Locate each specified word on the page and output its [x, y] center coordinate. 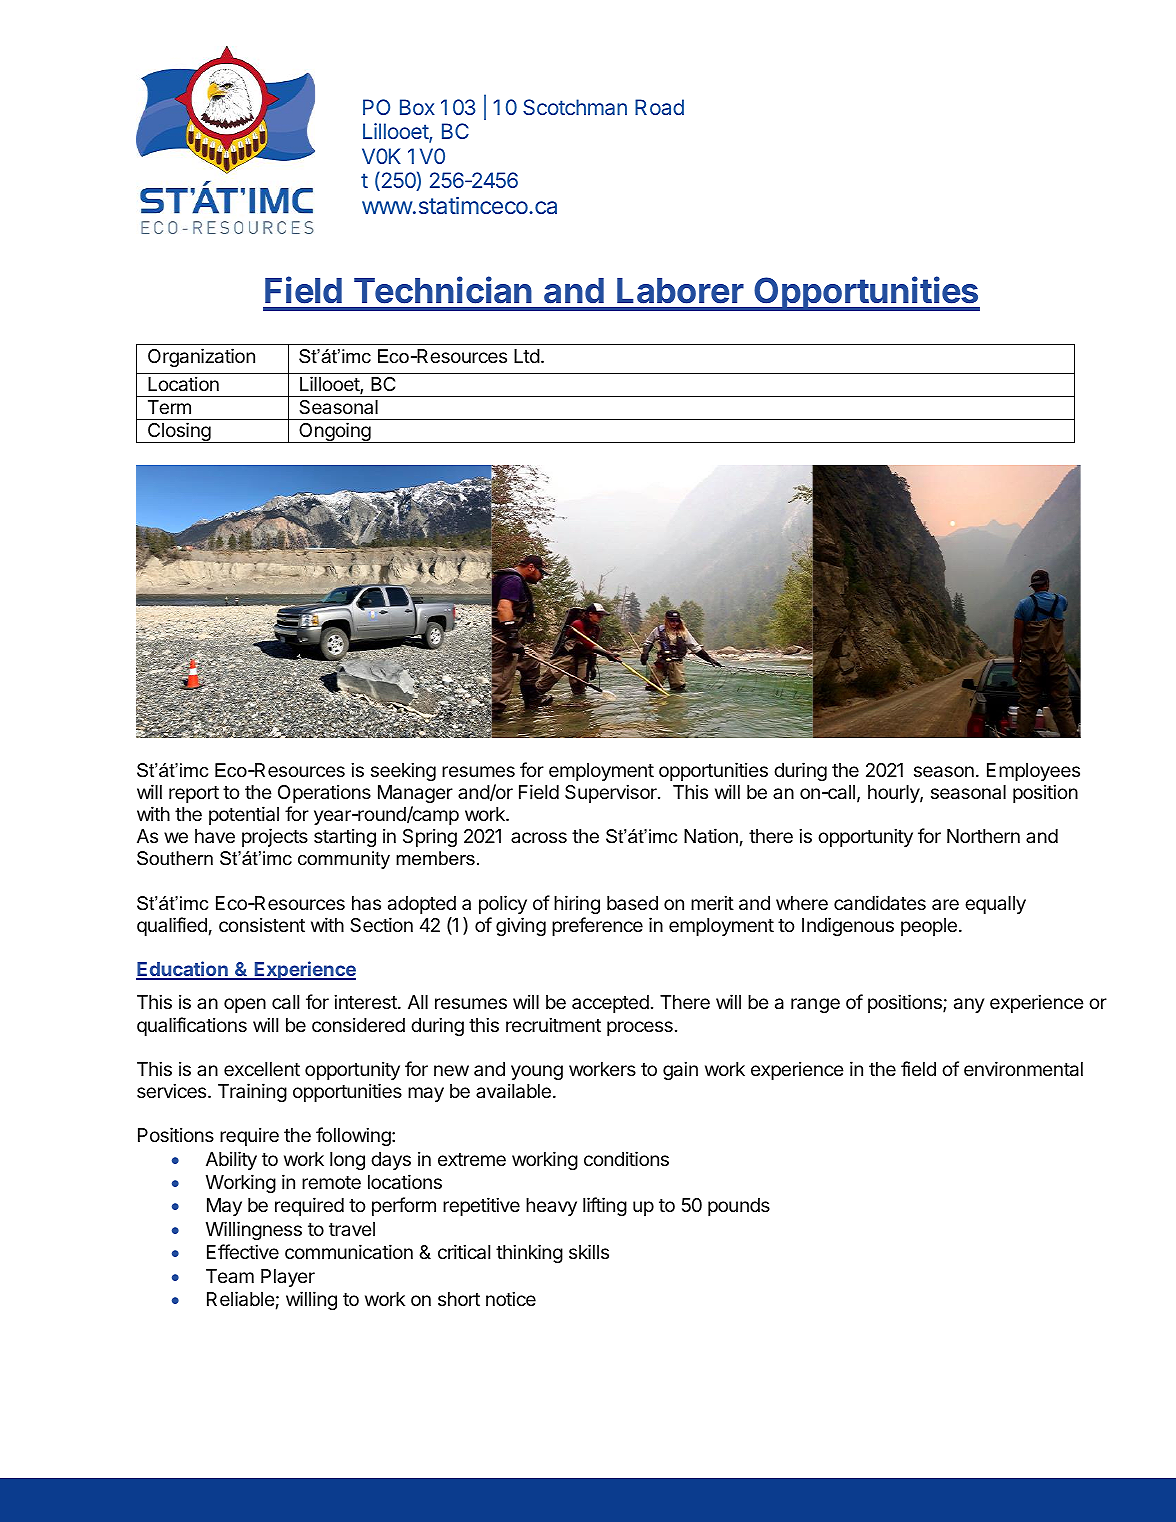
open [245, 1005]
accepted [610, 1004]
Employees [1033, 772]
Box [417, 107]
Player [288, 1278]
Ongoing [334, 432]
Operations [324, 793]
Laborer [680, 291]
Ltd [527, 356]
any [969, 1005]
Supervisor [612, 793]
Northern [983, 836]
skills [589, 1251]
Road [659, 107]
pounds [739, 1207]
